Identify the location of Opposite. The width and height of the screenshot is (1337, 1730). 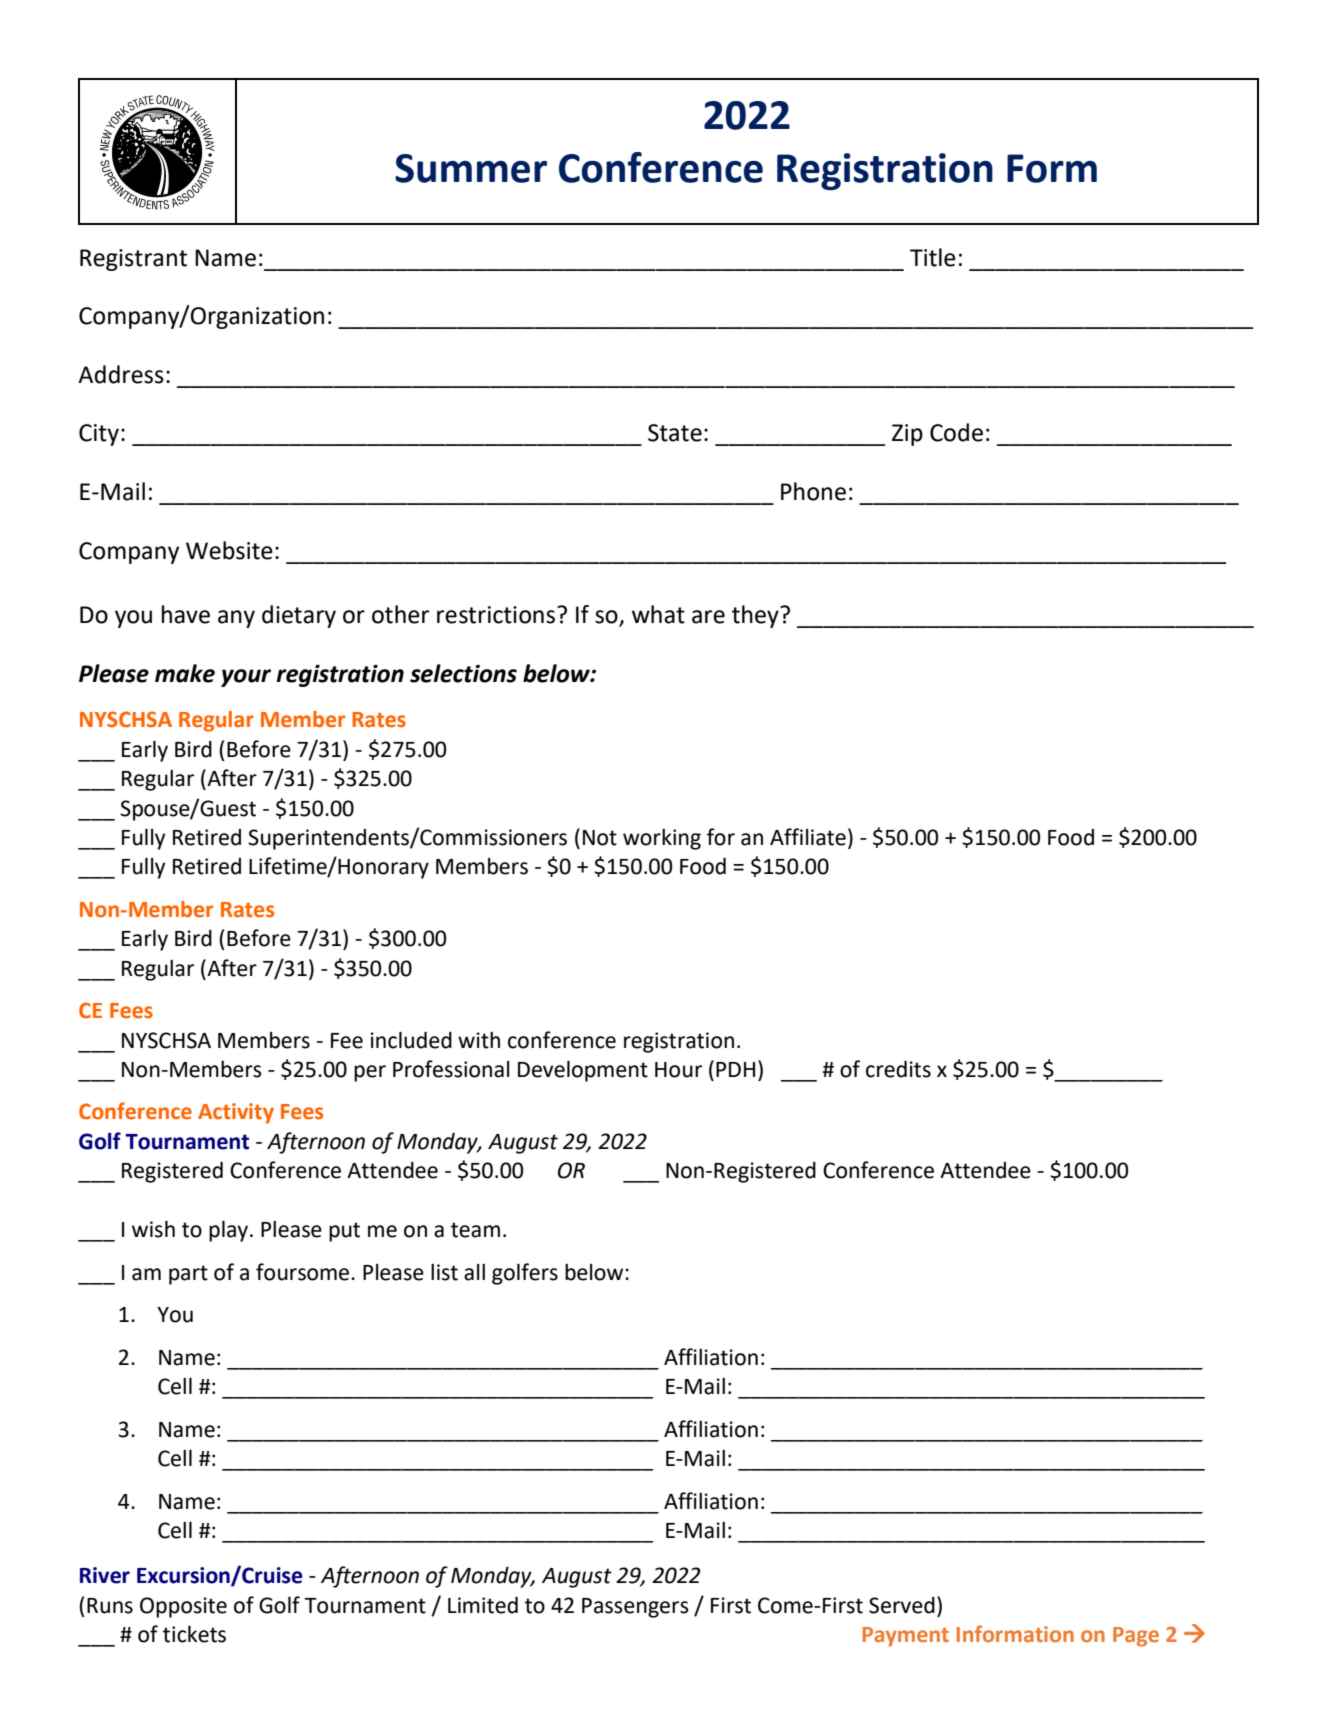
(183, 1607).
